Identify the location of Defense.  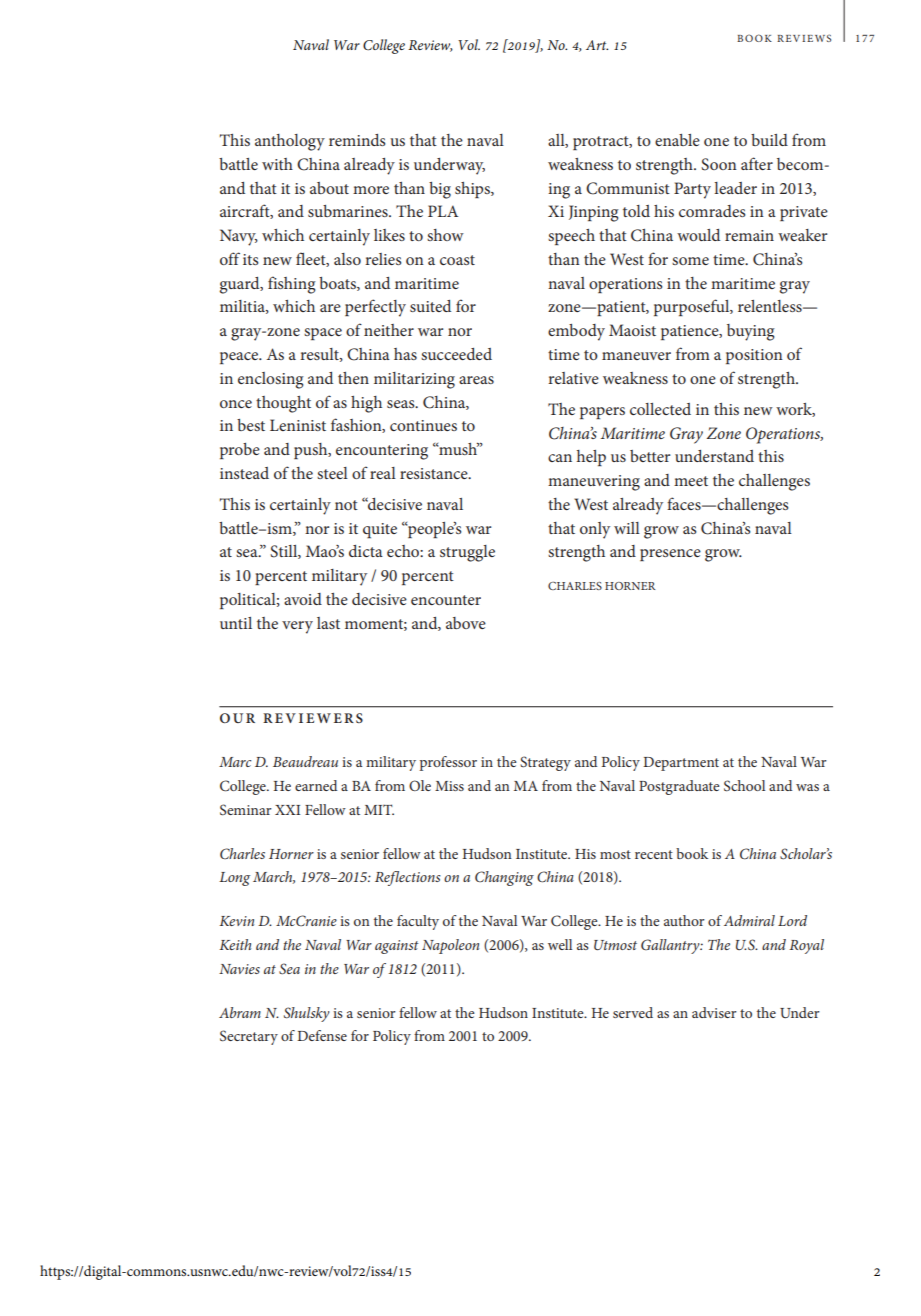
(322, 1035).
